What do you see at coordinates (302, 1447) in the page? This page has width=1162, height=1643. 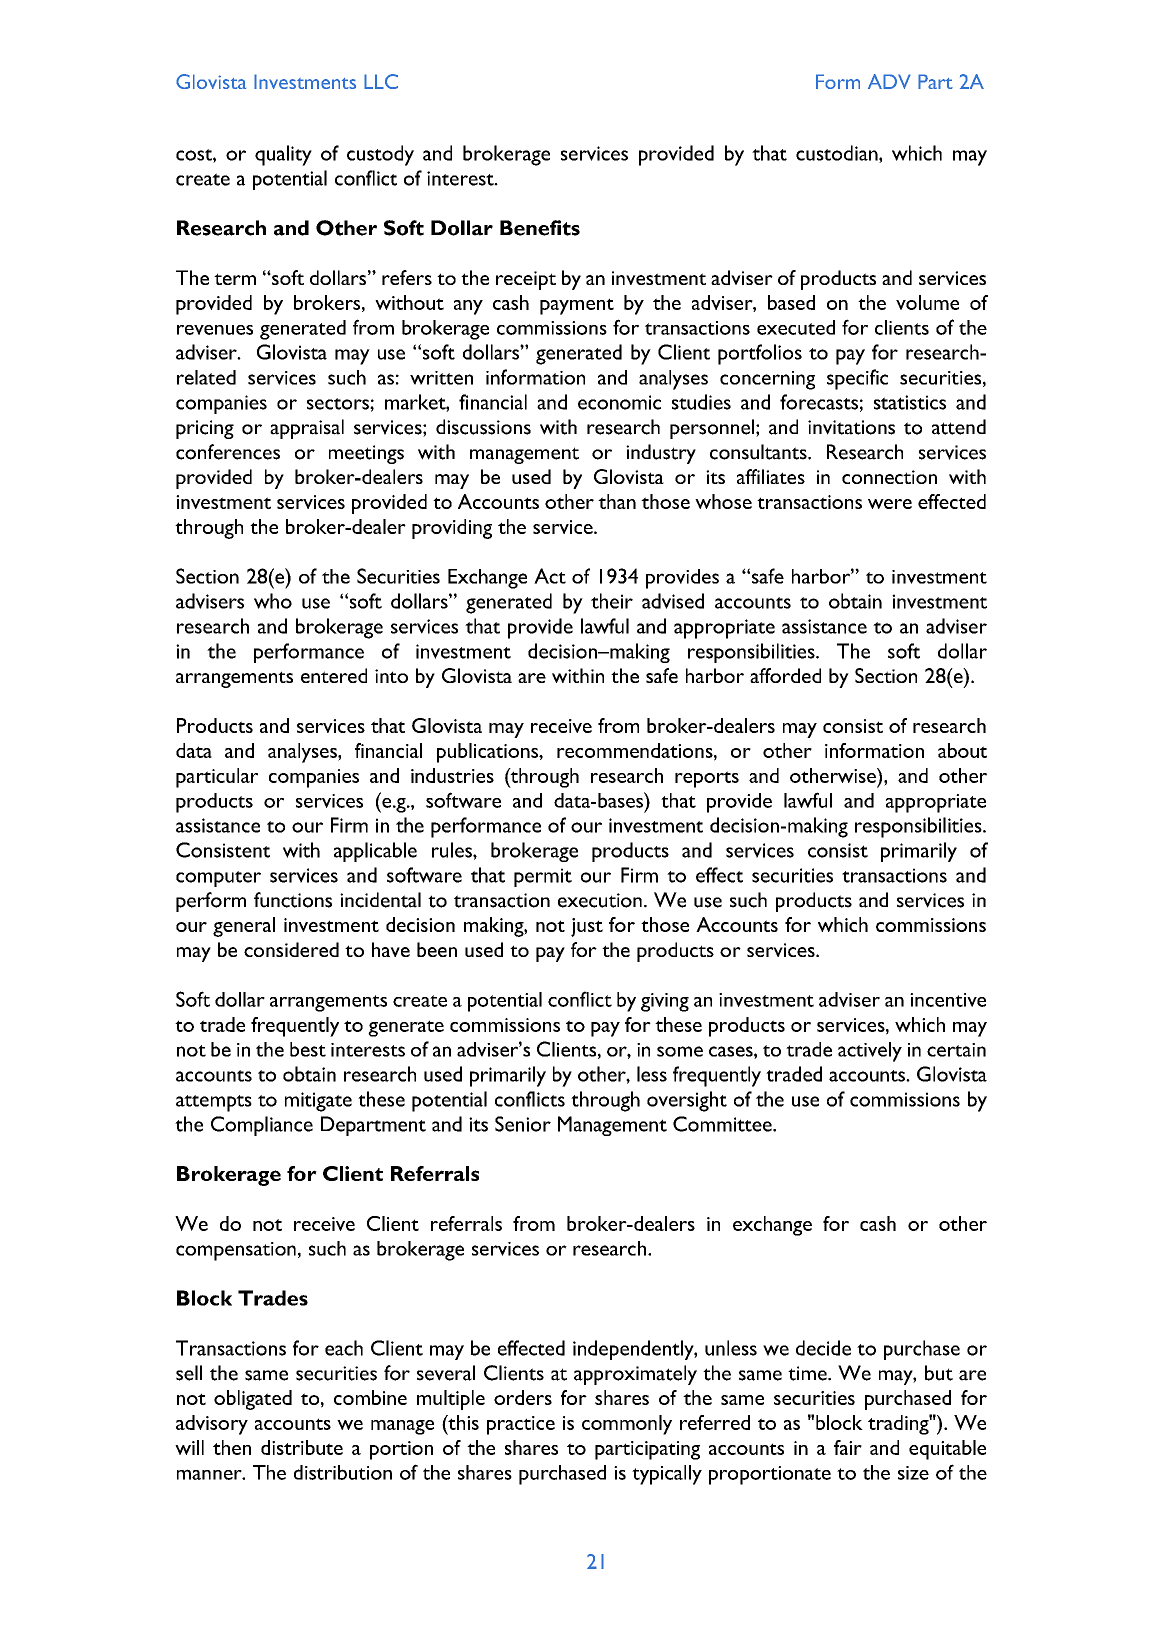 I see `distribute` at bounding box center [302, 1447].
